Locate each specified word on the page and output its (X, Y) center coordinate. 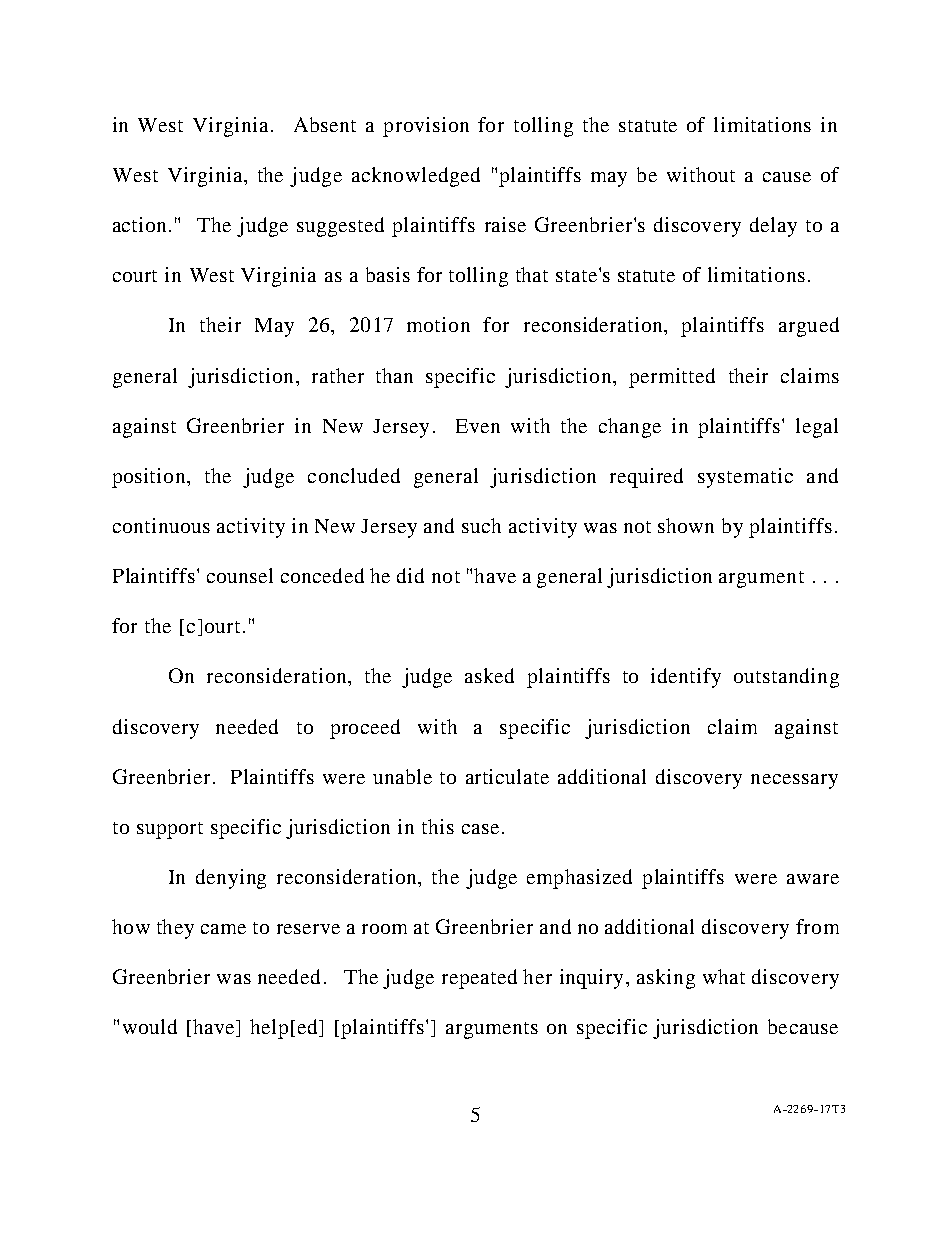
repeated (479, 979)
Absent (325, 124)
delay (773, 227)
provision (426, 127)
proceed (365, 729)
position (150, 478)
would (150, 1026)
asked (489, 675)
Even (478, 426)
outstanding (786, 678)
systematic (745, 478)
